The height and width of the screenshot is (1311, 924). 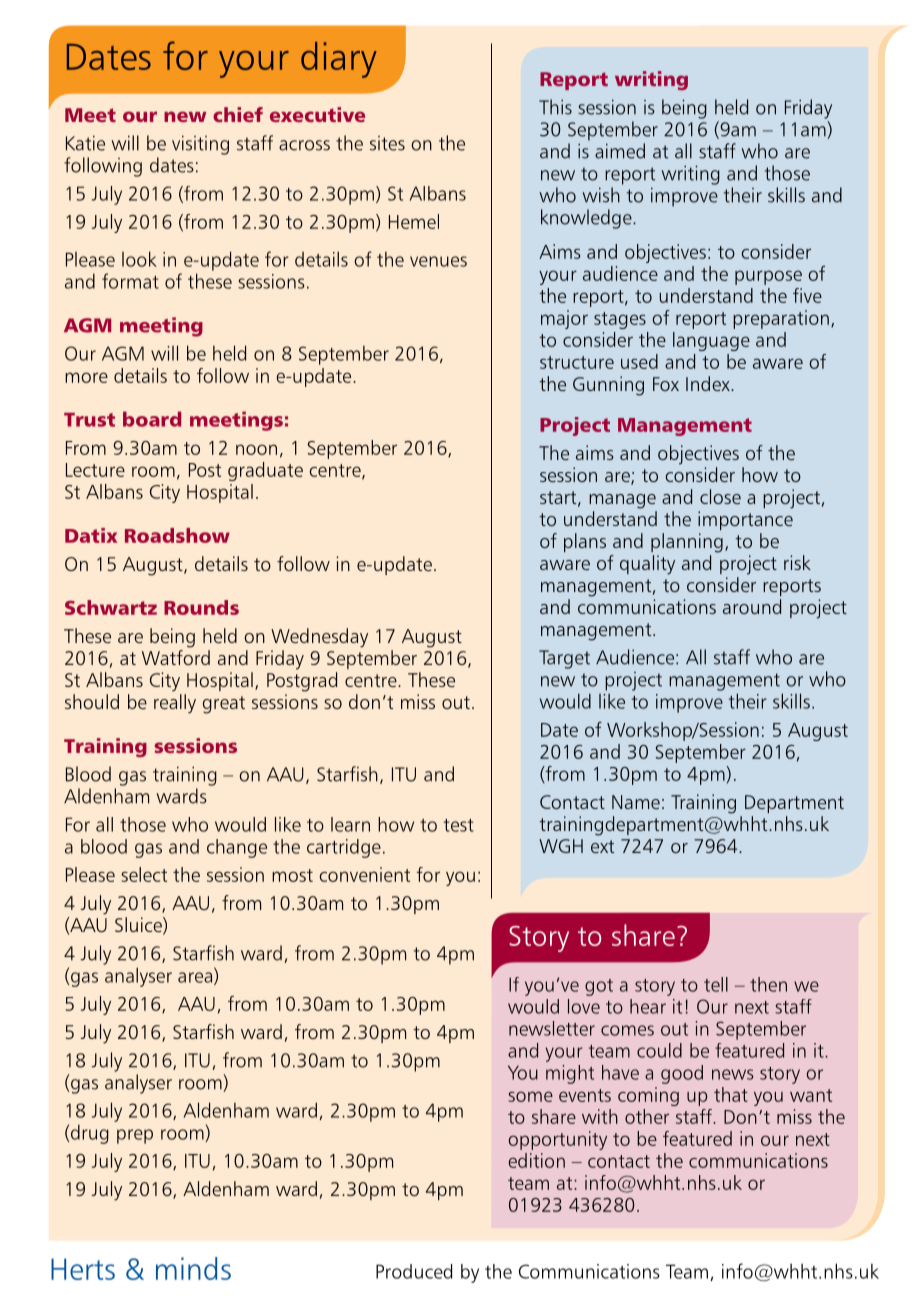 I want to click on minds, so click(x=193, y=1268).
